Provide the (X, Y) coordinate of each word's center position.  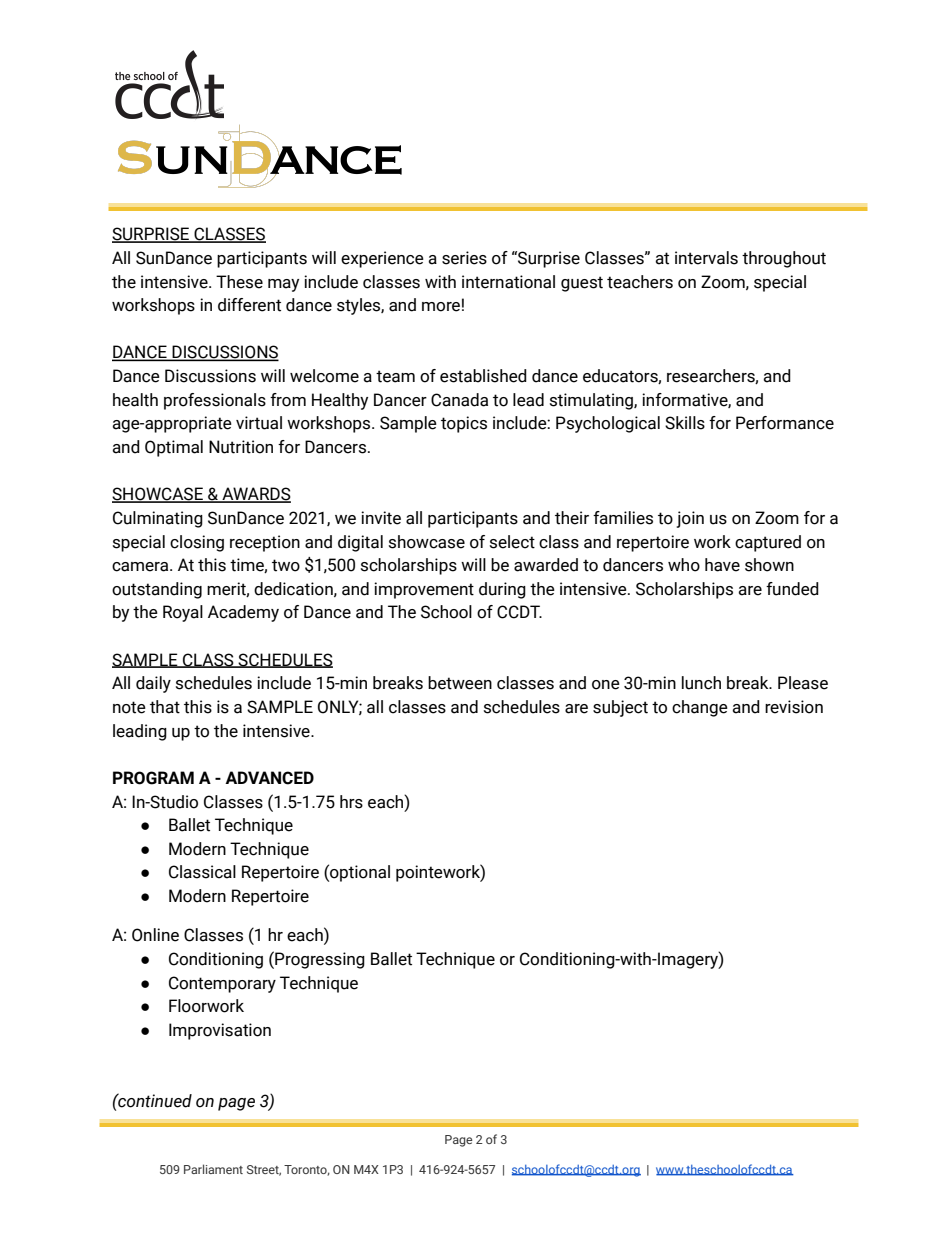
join (690, 519)
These (239, 282)
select (512, 542)
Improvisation (220, 1031)
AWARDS (255, 495)
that (165, 707)
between (460, 683)
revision (794, 707)
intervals (706, 258)
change (700, 708)
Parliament (213, 1169)
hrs (351, 802)
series (464, 258)
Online (155, 935)
